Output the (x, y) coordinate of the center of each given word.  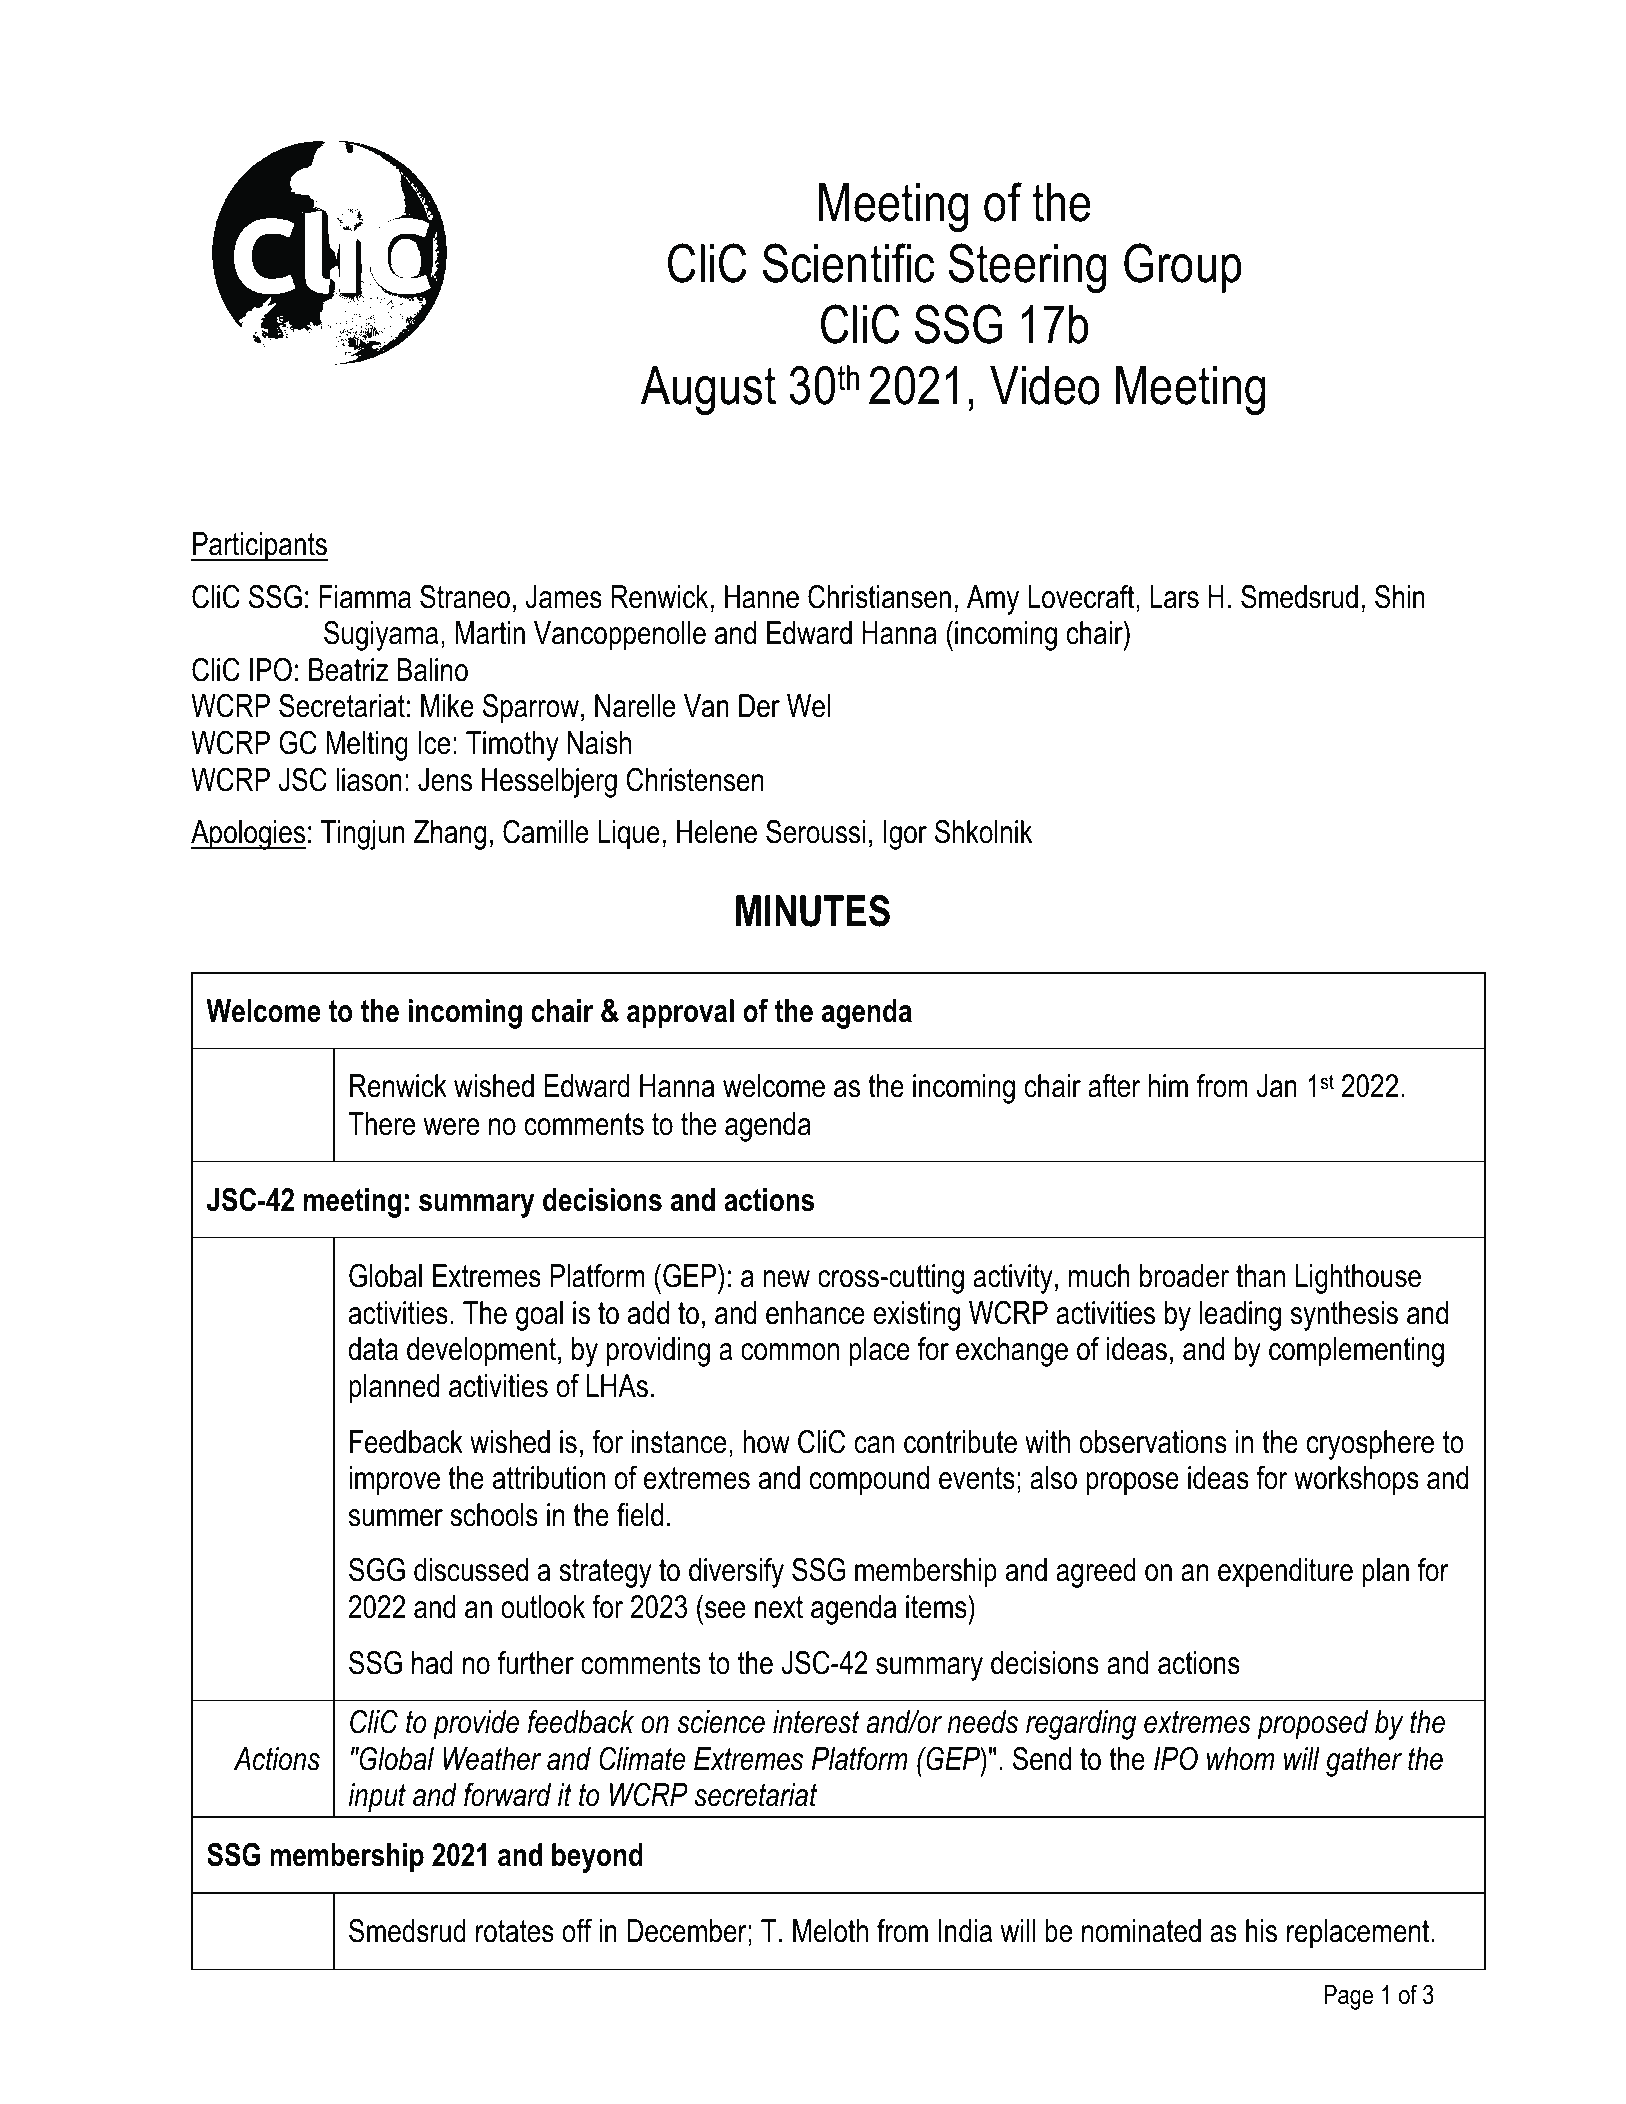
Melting (367, 746)
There (381, 1124)
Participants (259, 547)
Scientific (848, 263)
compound (869, 1481)
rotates (515, 1931)
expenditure (1285, 1573)
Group (1183, 268)
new (787, 1279)
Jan (1277, 1086)
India (965, 1931)
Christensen (695, 780)
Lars (1174, 597)
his (1261, 1931)
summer (396, 1518)
